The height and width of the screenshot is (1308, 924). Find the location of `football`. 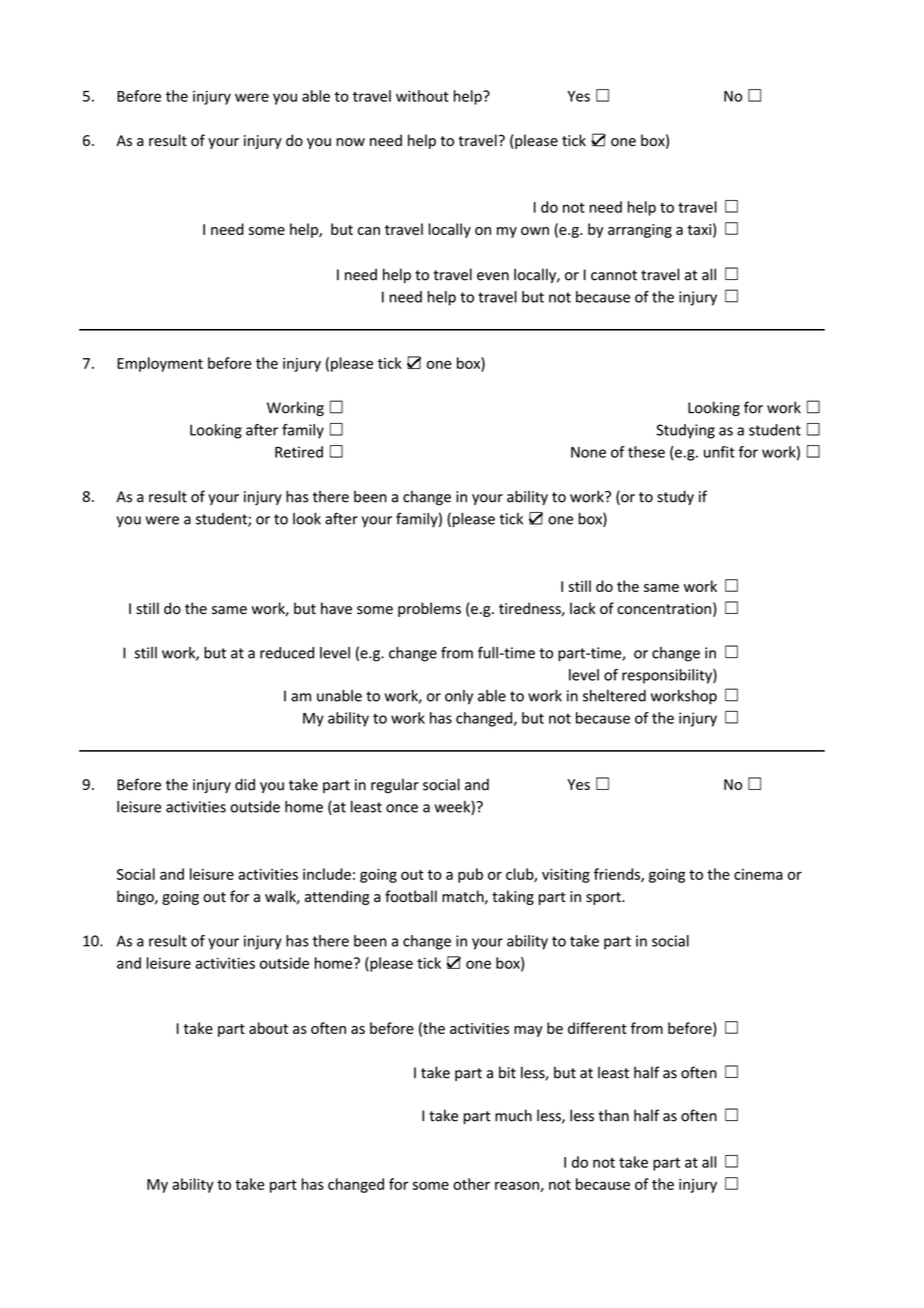

football is located at coordinates (411, 896).
